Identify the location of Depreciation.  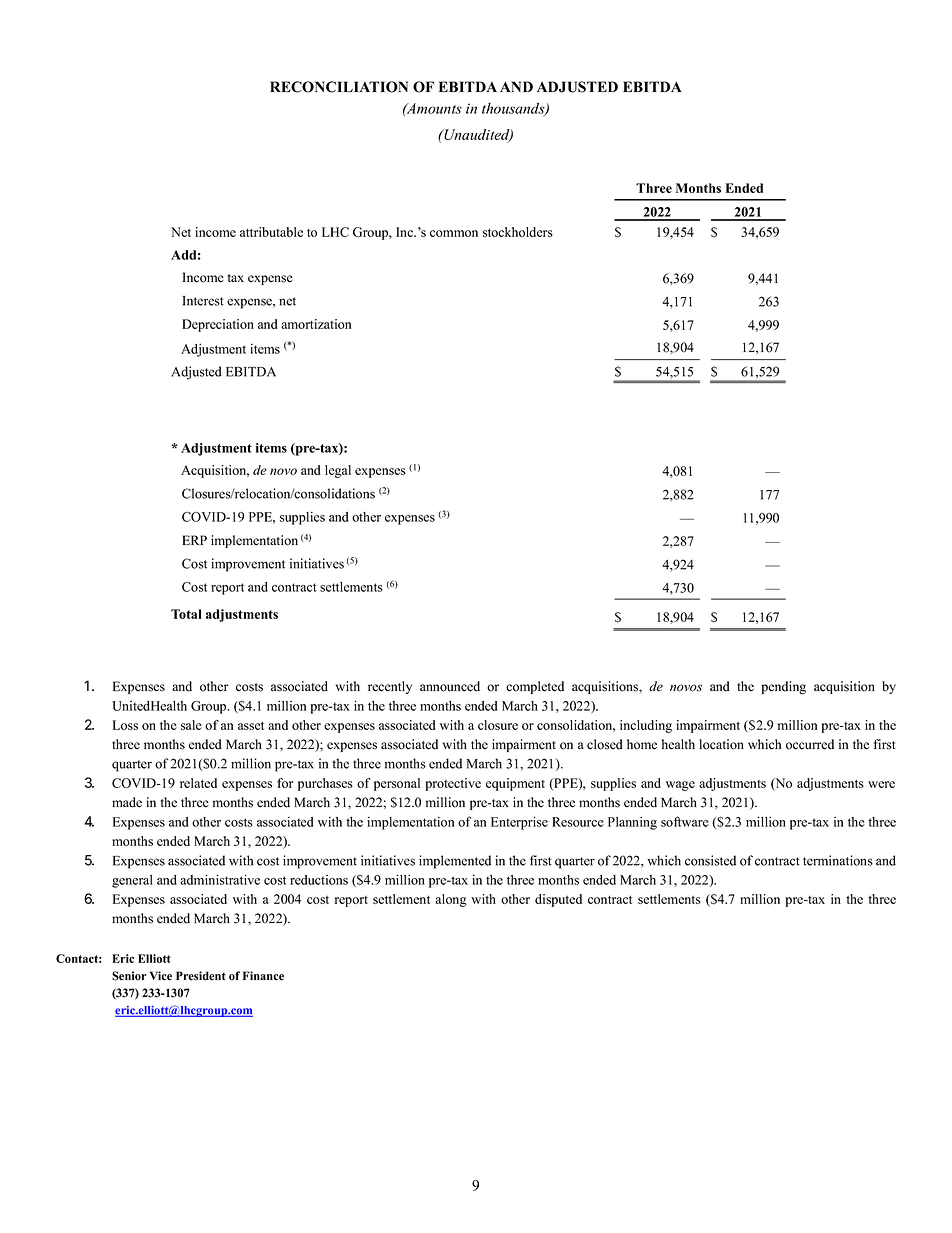
(218, 325).
